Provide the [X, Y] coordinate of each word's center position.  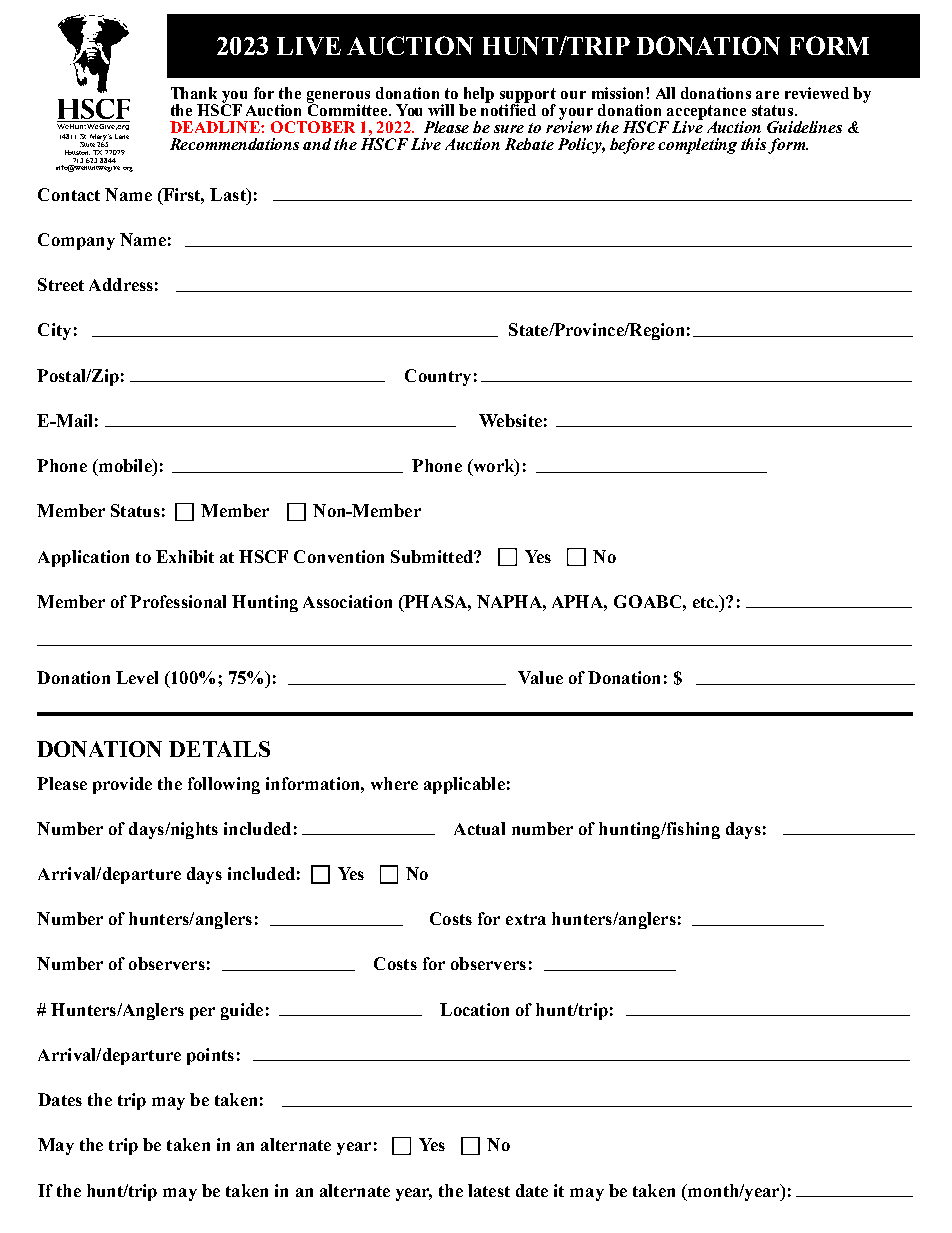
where [394, 783]
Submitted [433, 556]
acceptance [706, 113]
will [441, 110]
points [210, 1056]
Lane [122, 136]
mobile [125, 467]
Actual [479, 828]
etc [704, 602]
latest [489, 1190]
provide [122, 785]
